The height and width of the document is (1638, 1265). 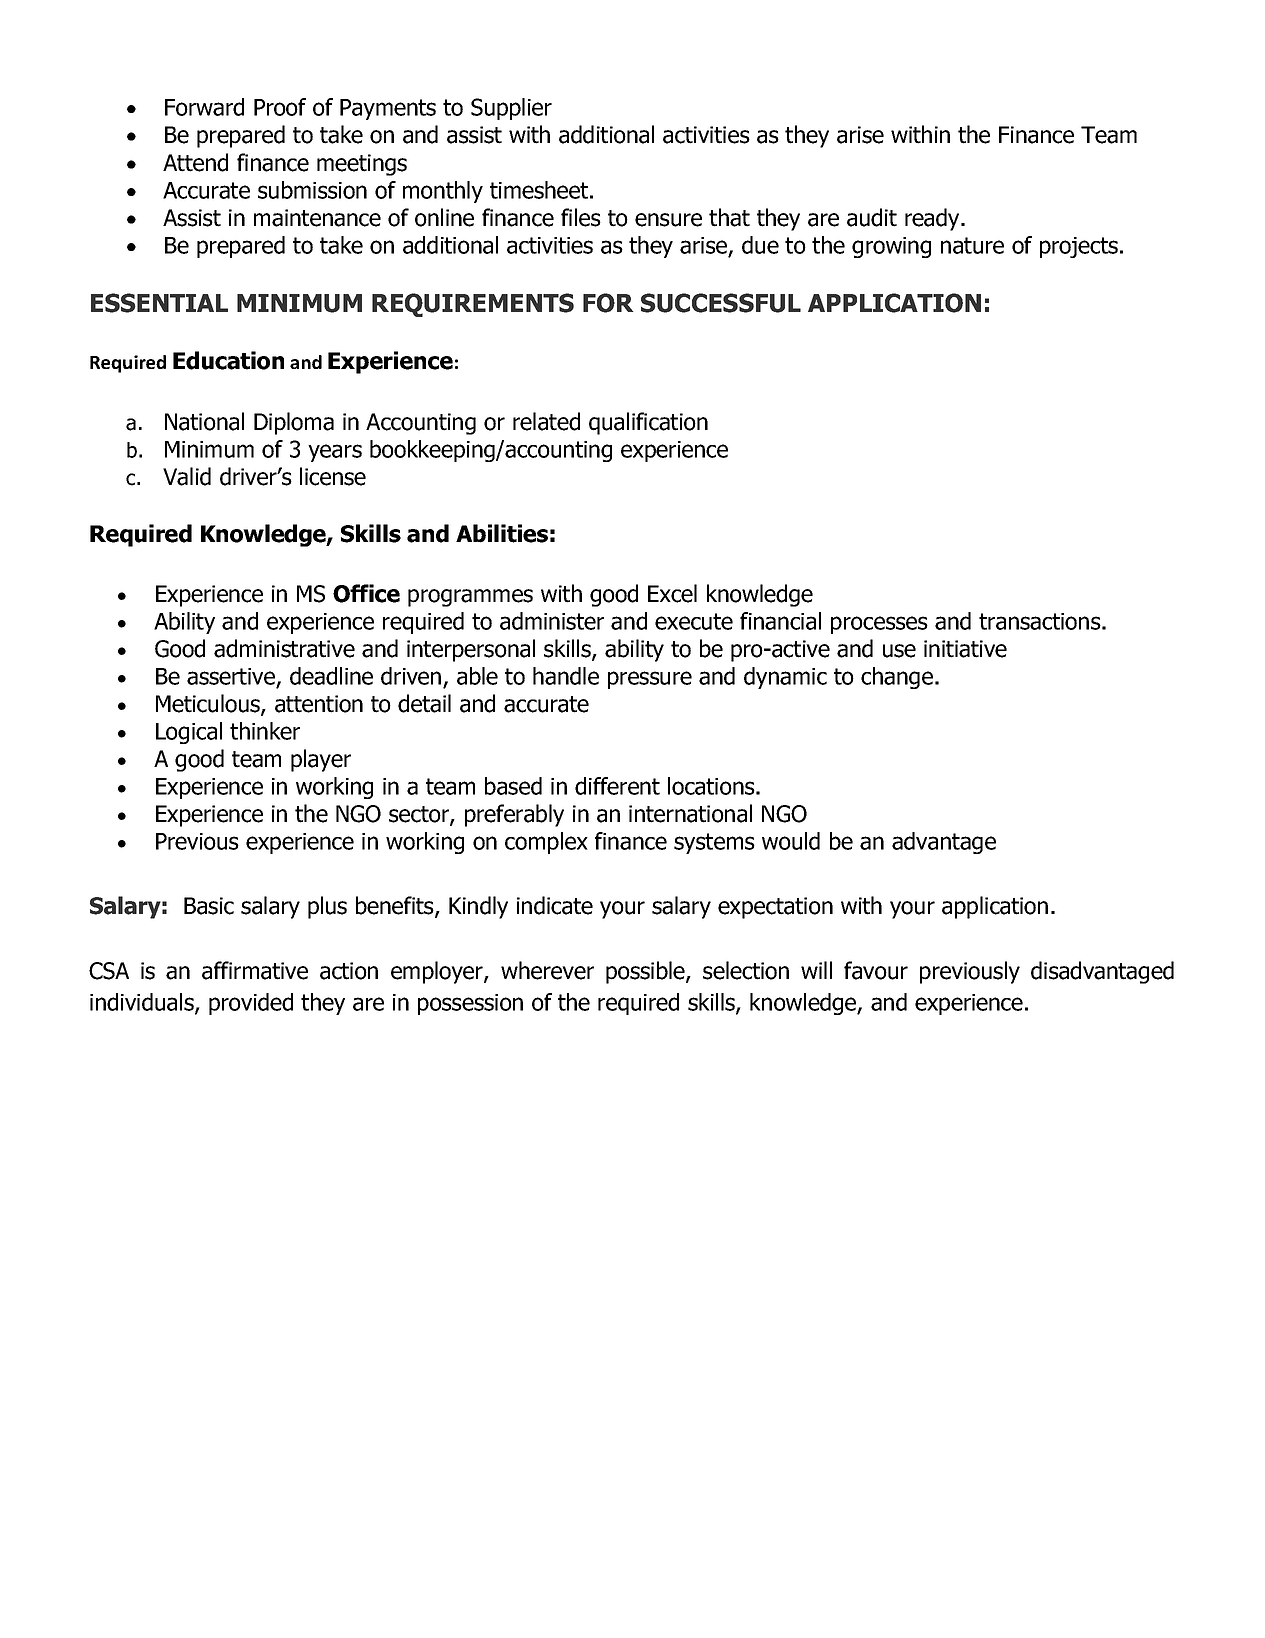 What do you see at coordinates (321, 760) in the document?
I see `player` at bounding box center [321, 760].
